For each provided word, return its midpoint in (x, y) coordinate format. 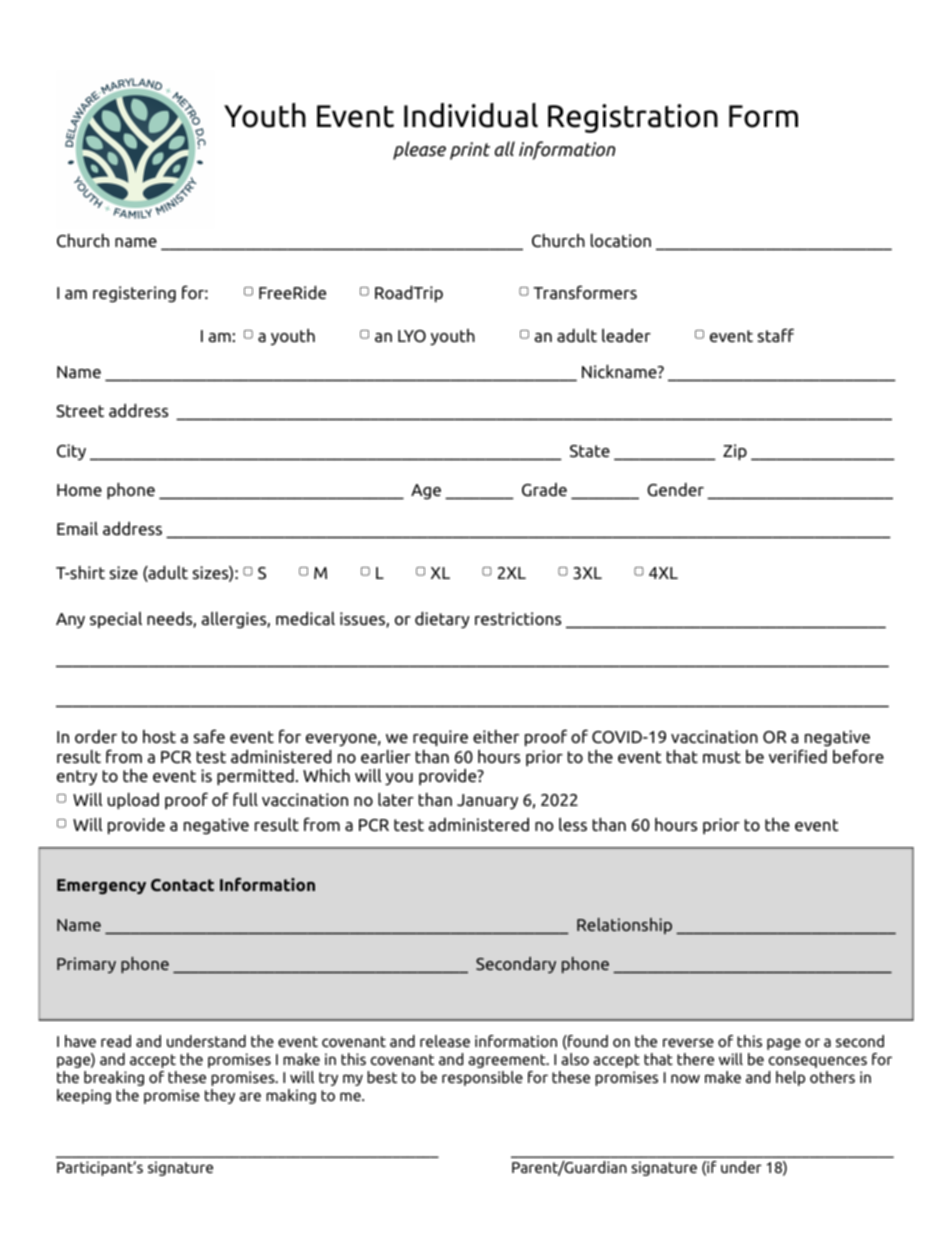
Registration (633, 118)
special (116, 620)
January (487, 802)
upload (133, 801)
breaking (114, 1078)
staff (776, 335)
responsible (482, 1078)
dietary (442, 620)
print (470, 151)
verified (798, 756)
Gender (675, 490)
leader (626, 335)
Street (80, 411)
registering (134, 294)
